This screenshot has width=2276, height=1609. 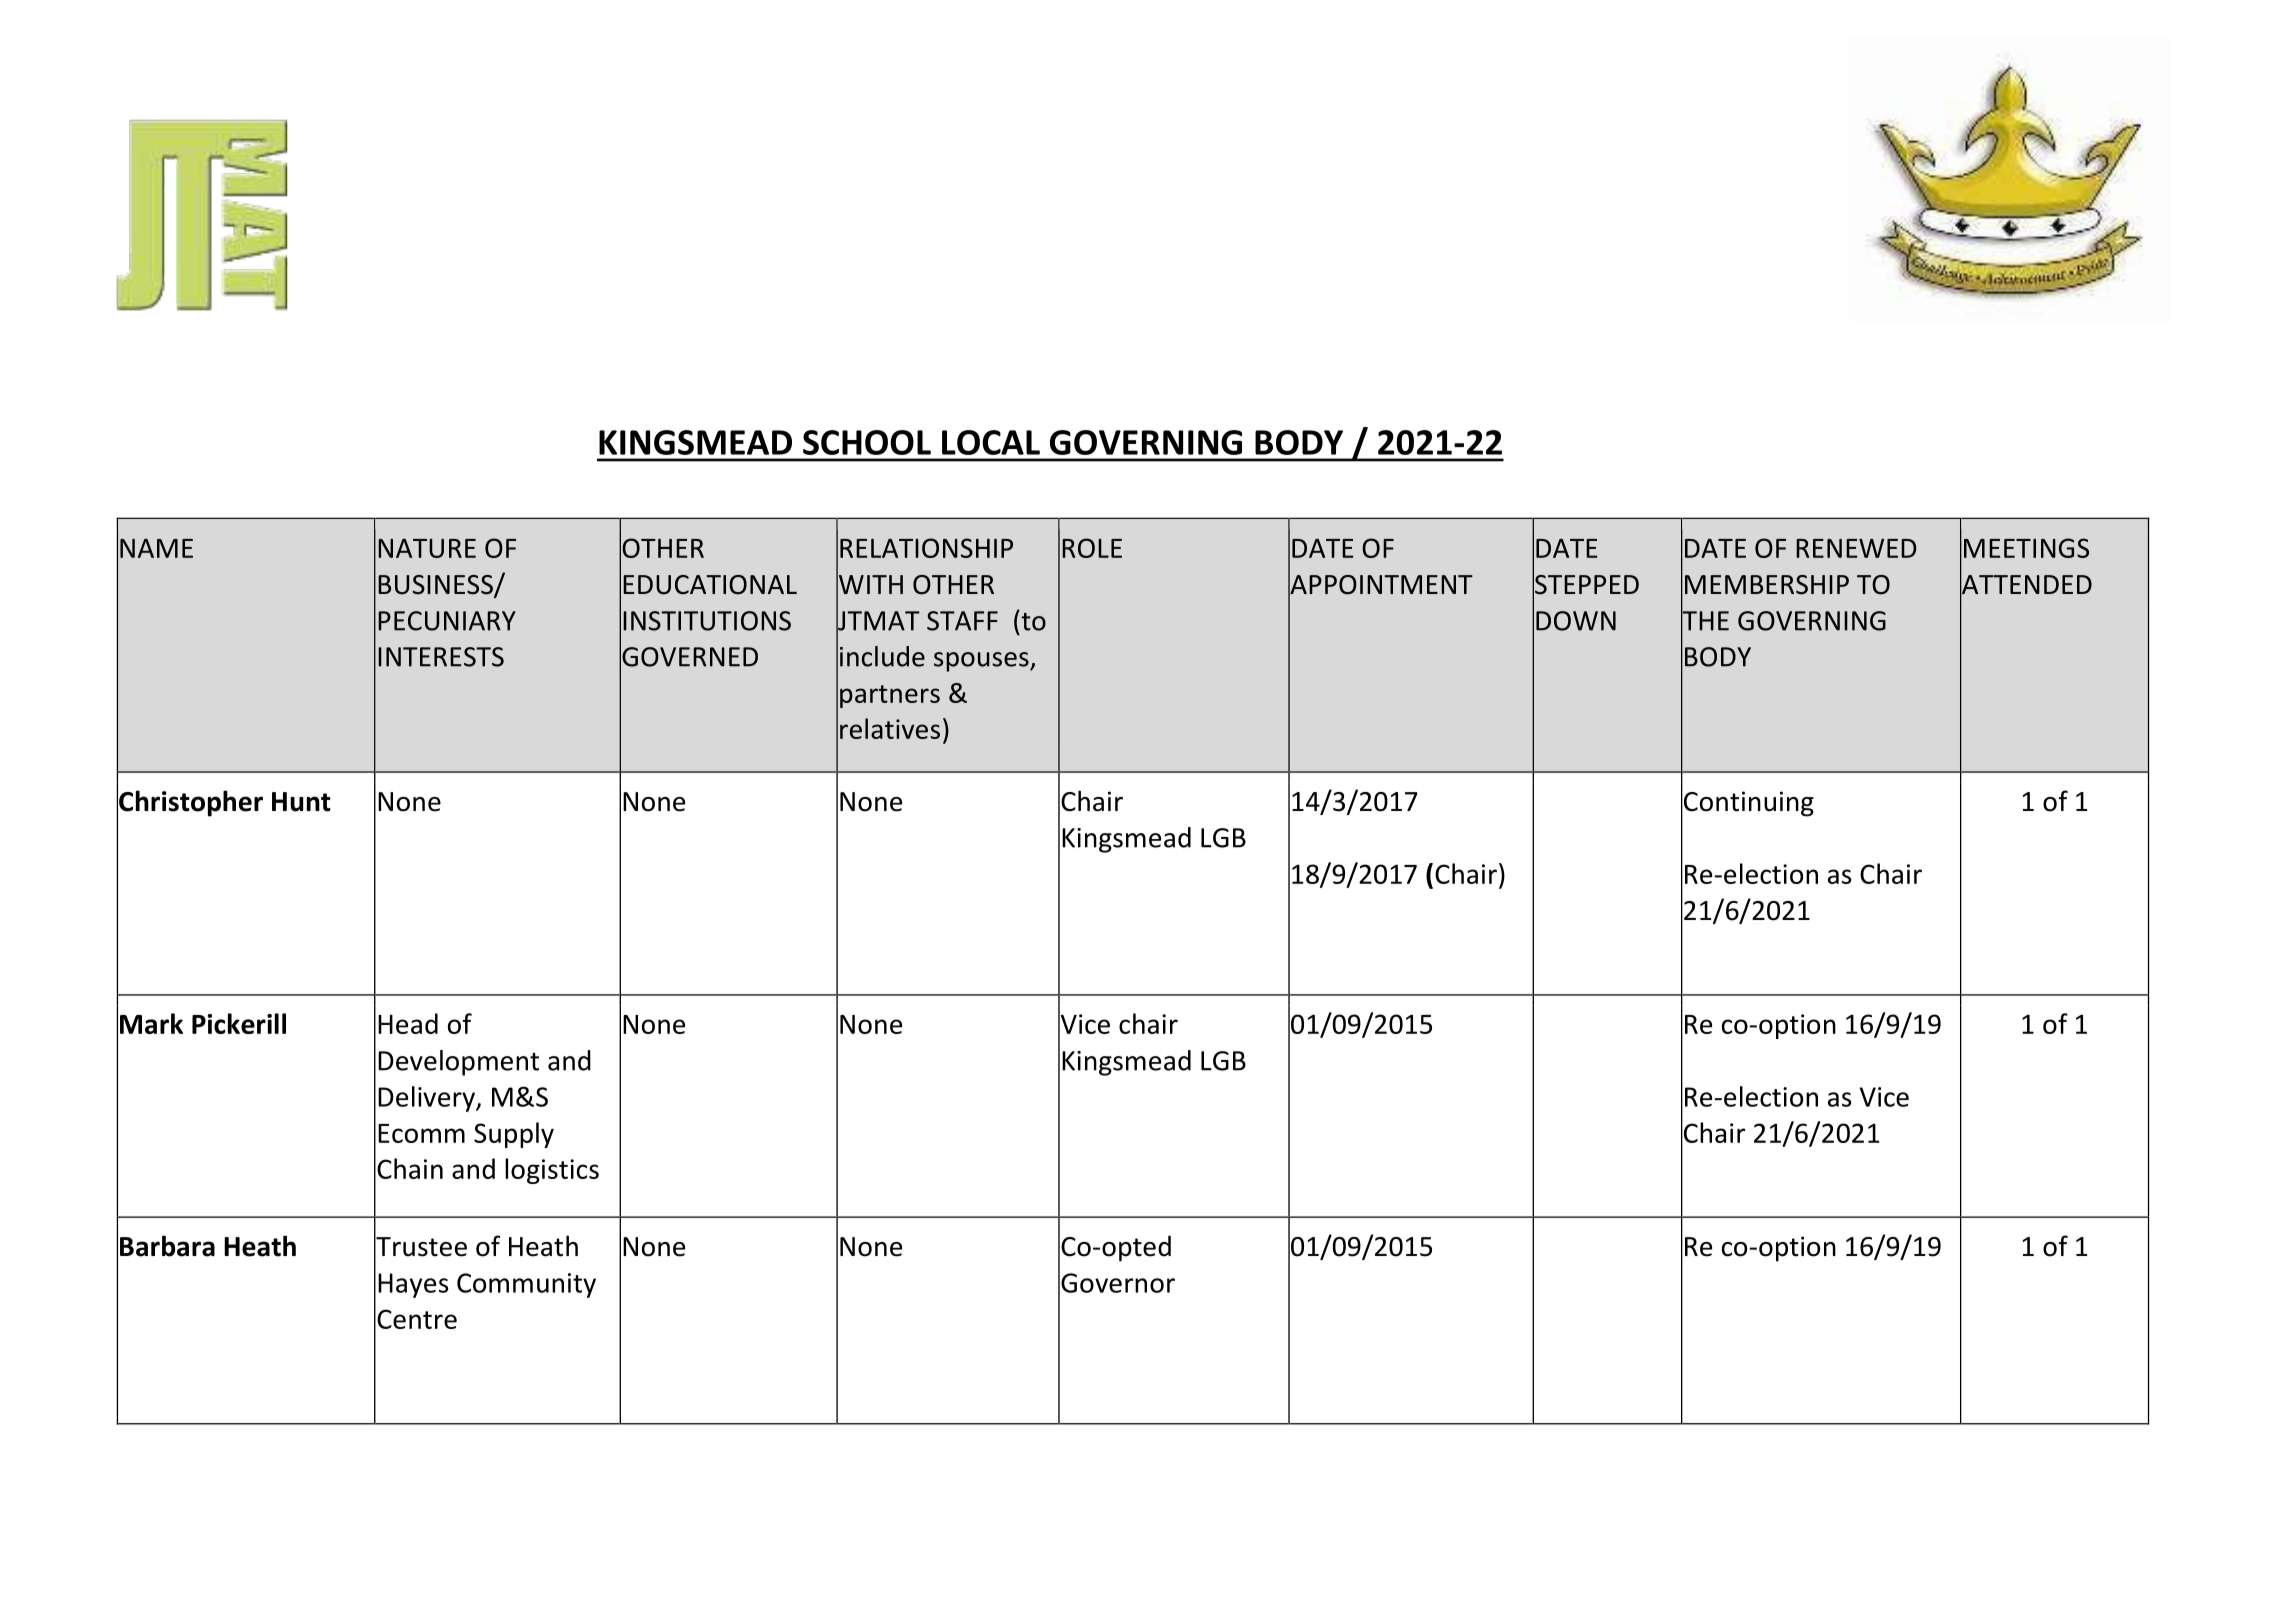 I want to click on logistics, so click(x=552, y=1171).
